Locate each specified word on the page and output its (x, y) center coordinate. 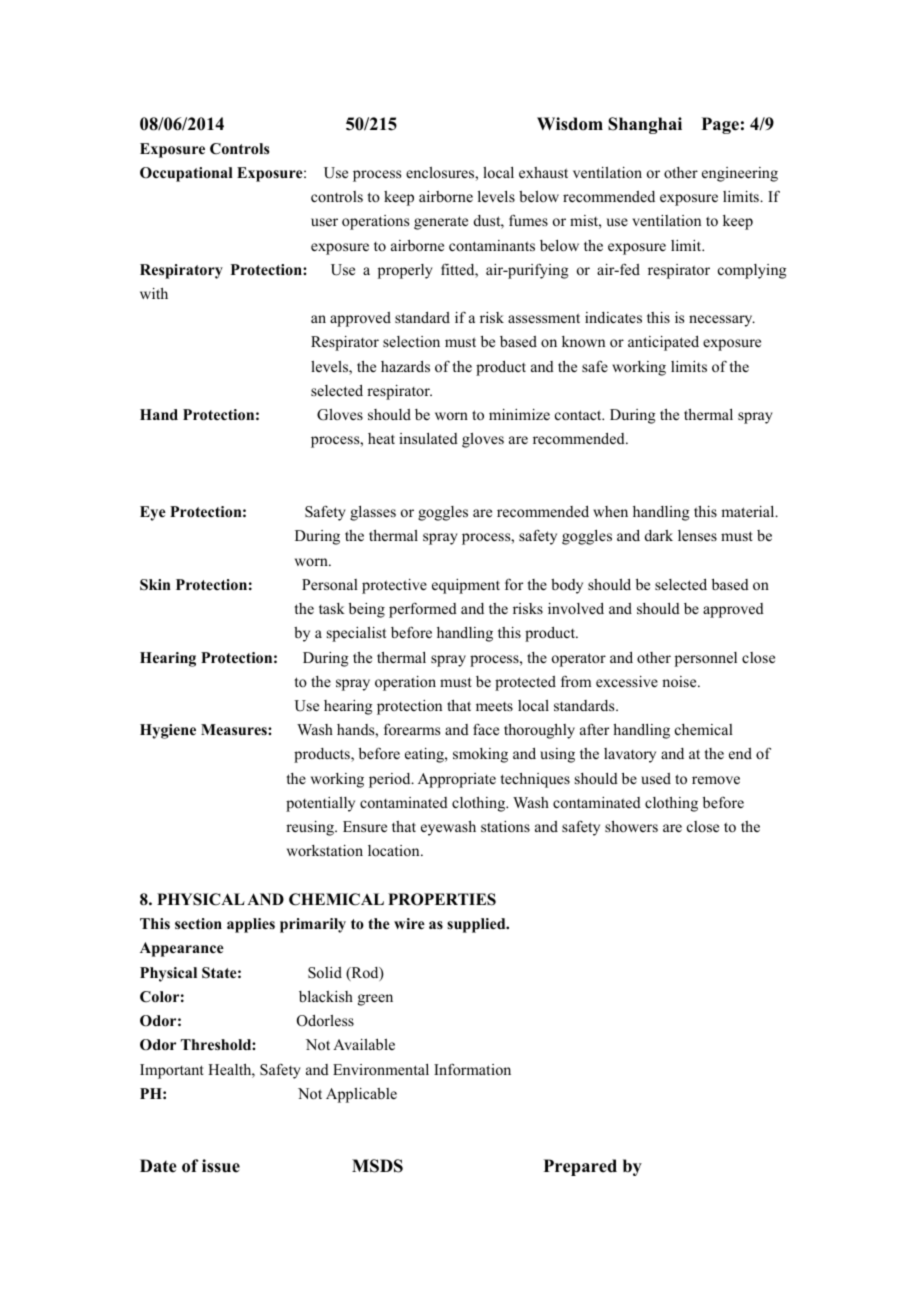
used (656, 778)
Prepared (580, 1167)
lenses (697, 535)
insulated (428, 438)
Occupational (186, 174)
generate (441, 223)
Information (472, 1069)
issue (221, 1166)
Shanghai (645, 125)
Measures (235, 729)
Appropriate (457, 780)
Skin (155, 585)
